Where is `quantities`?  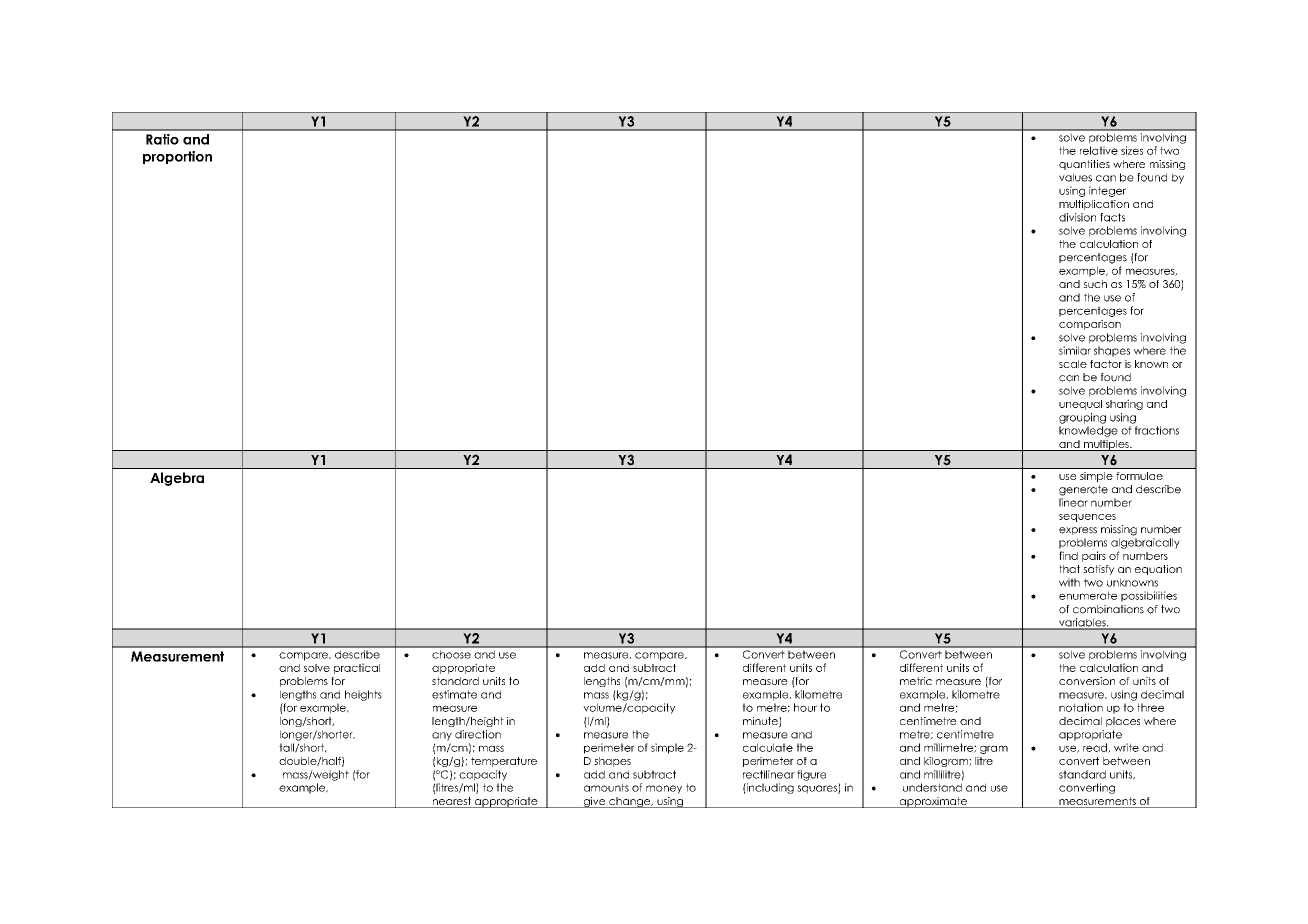
quantities is located at coordinates (1084, 165).
